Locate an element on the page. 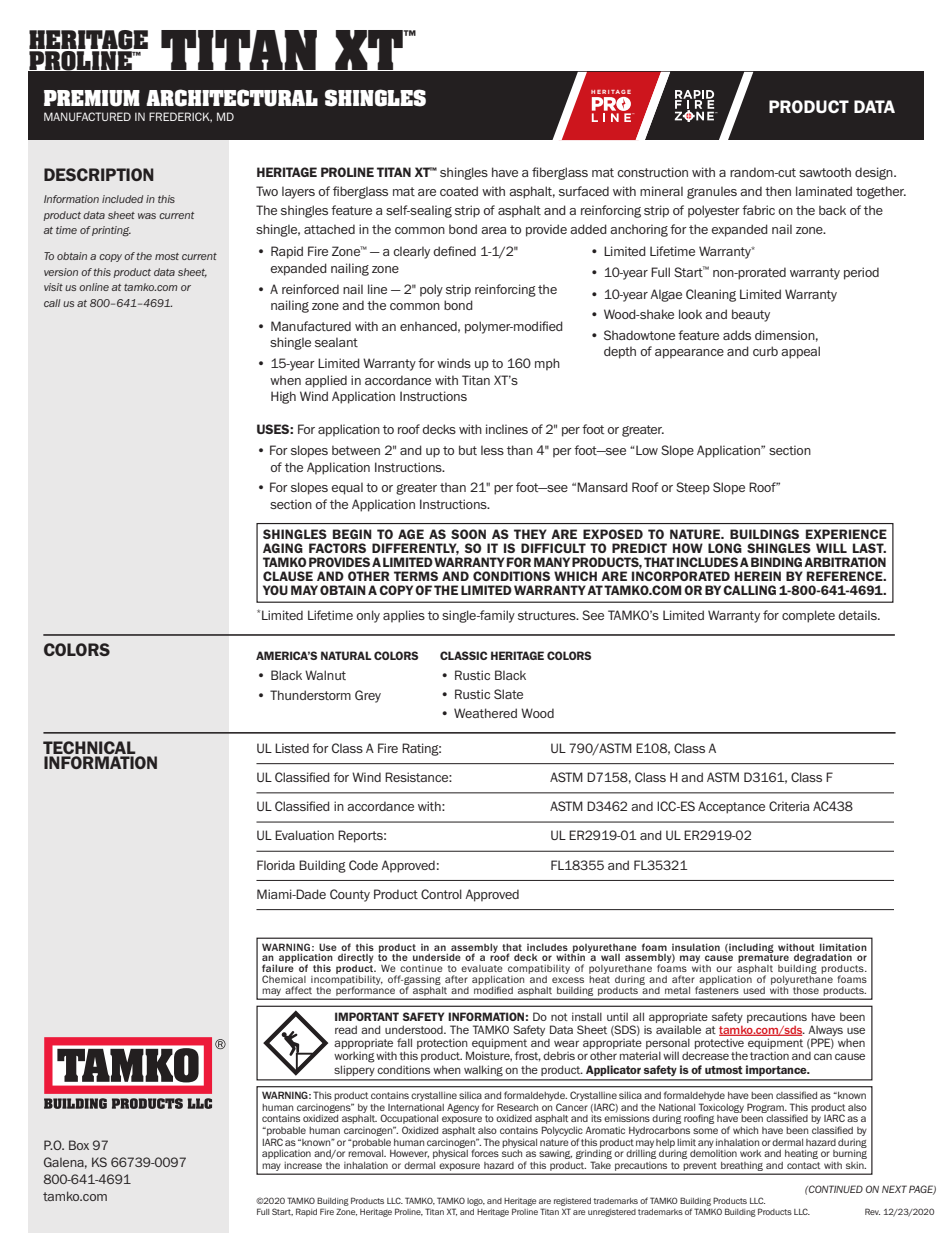  forces is located at coordinates (485, 1153).
